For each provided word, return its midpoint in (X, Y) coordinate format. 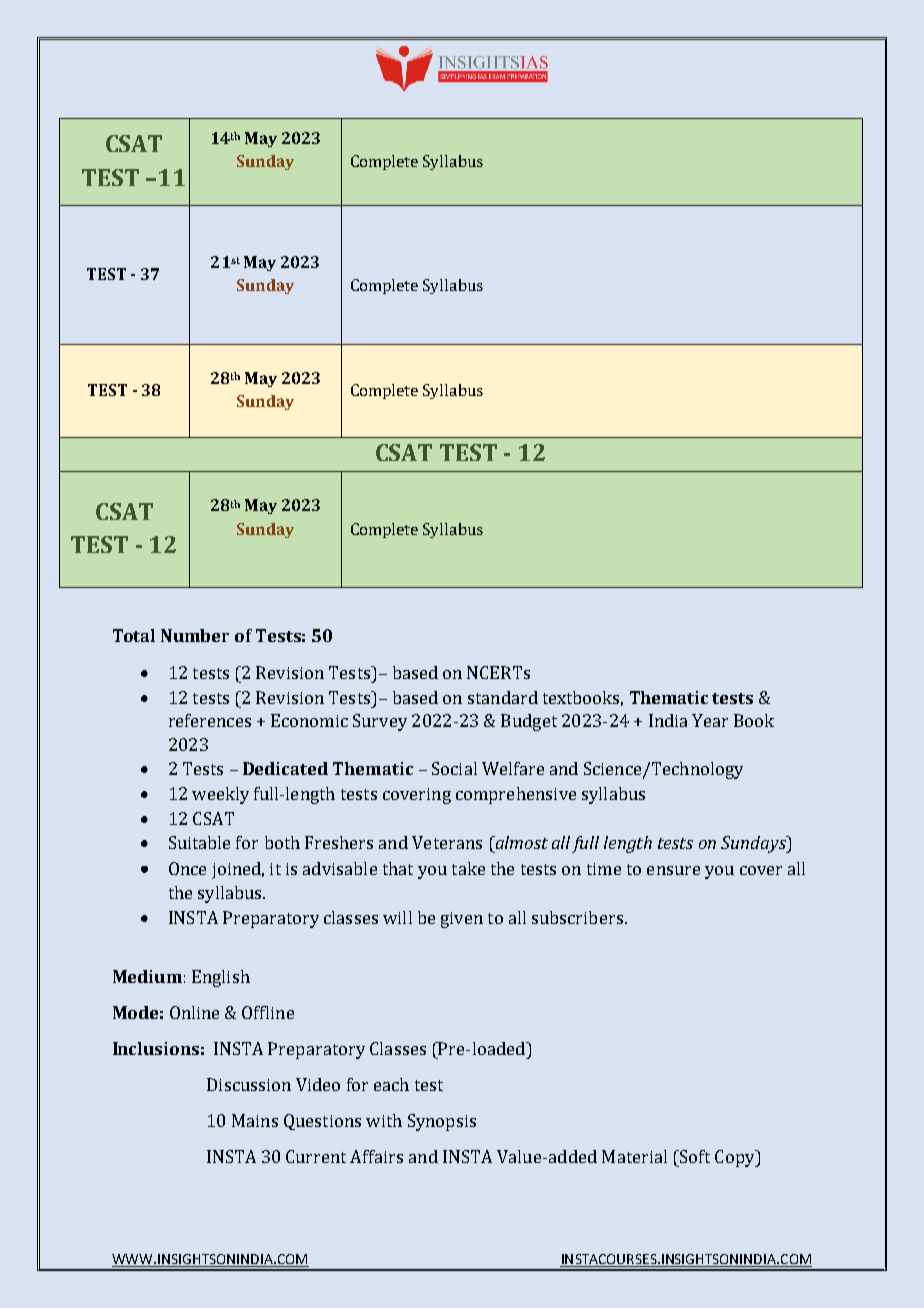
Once (187, 868)
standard (503, 697)
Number (195, 635)
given (462, 920)
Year (710, 720)
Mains (255, 1120)
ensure (673, 870)
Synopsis (442, 1122)
